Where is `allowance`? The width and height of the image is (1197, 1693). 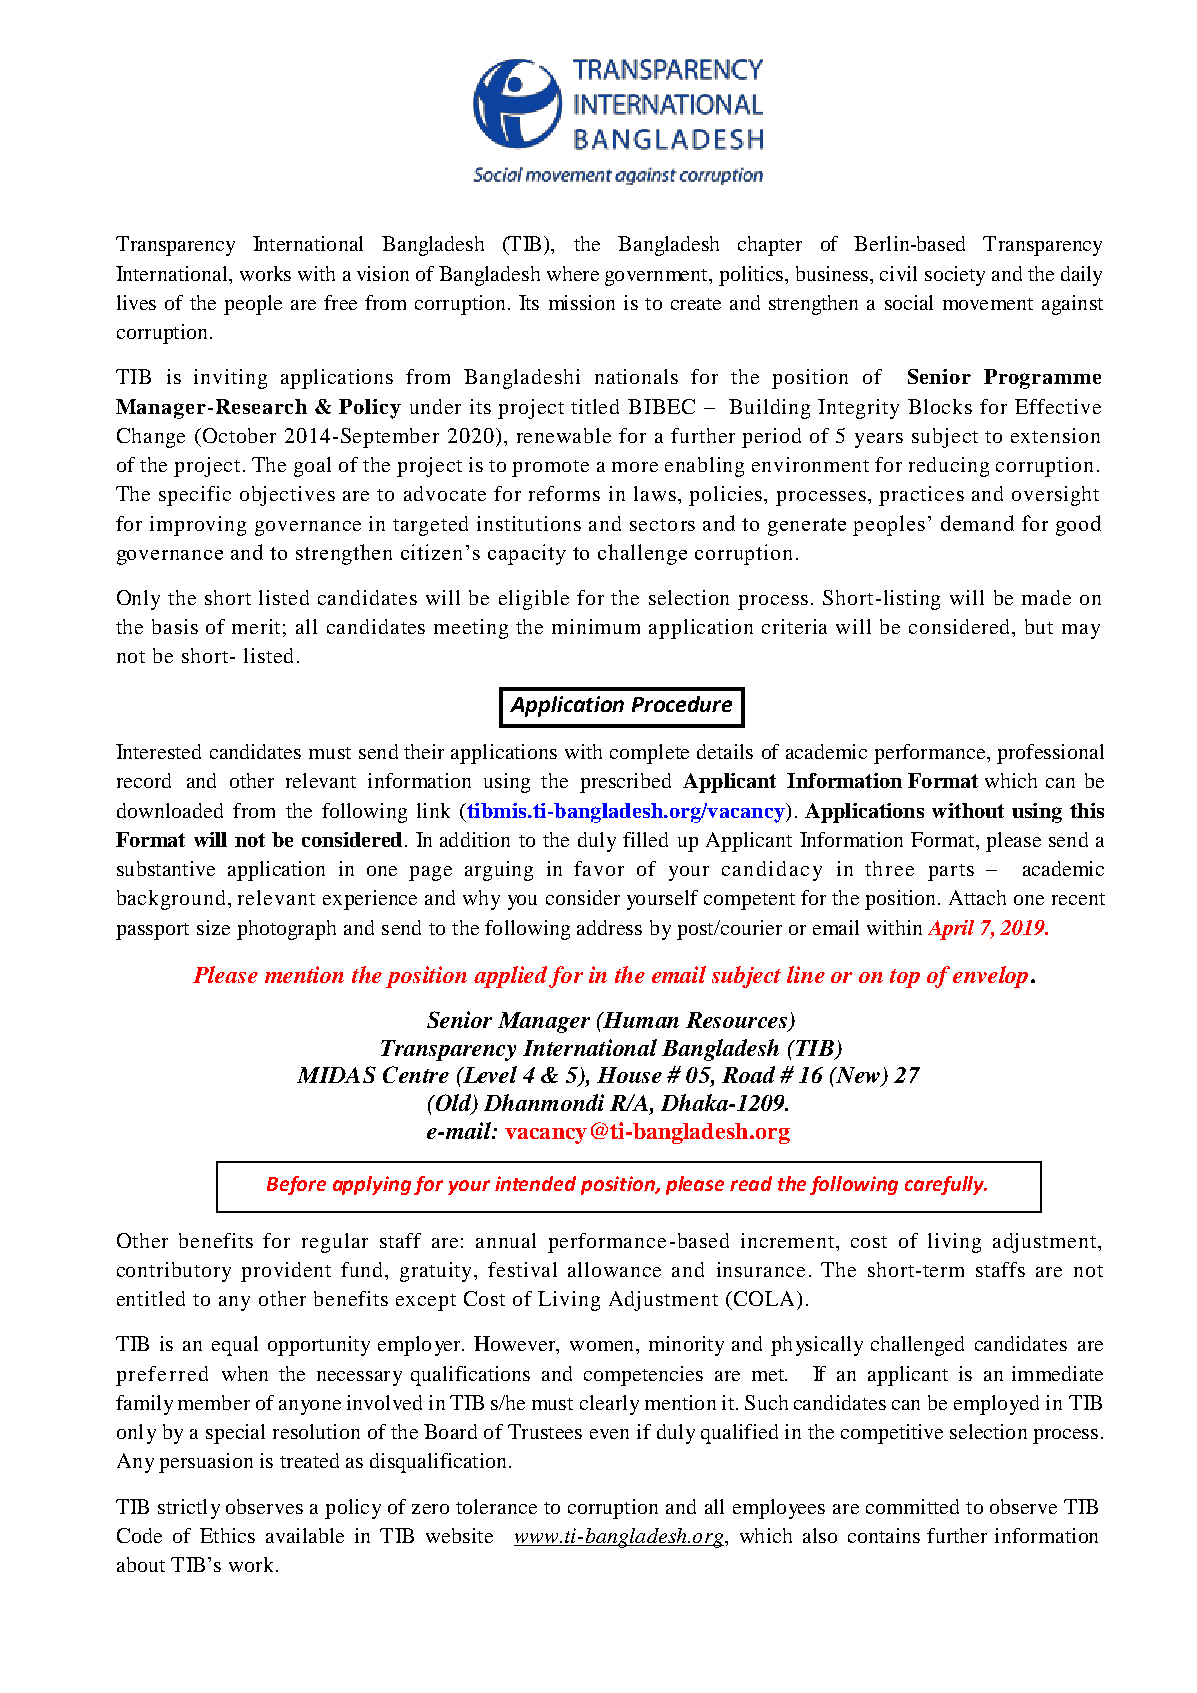 allowance is located at coordinates (614, 1269).
